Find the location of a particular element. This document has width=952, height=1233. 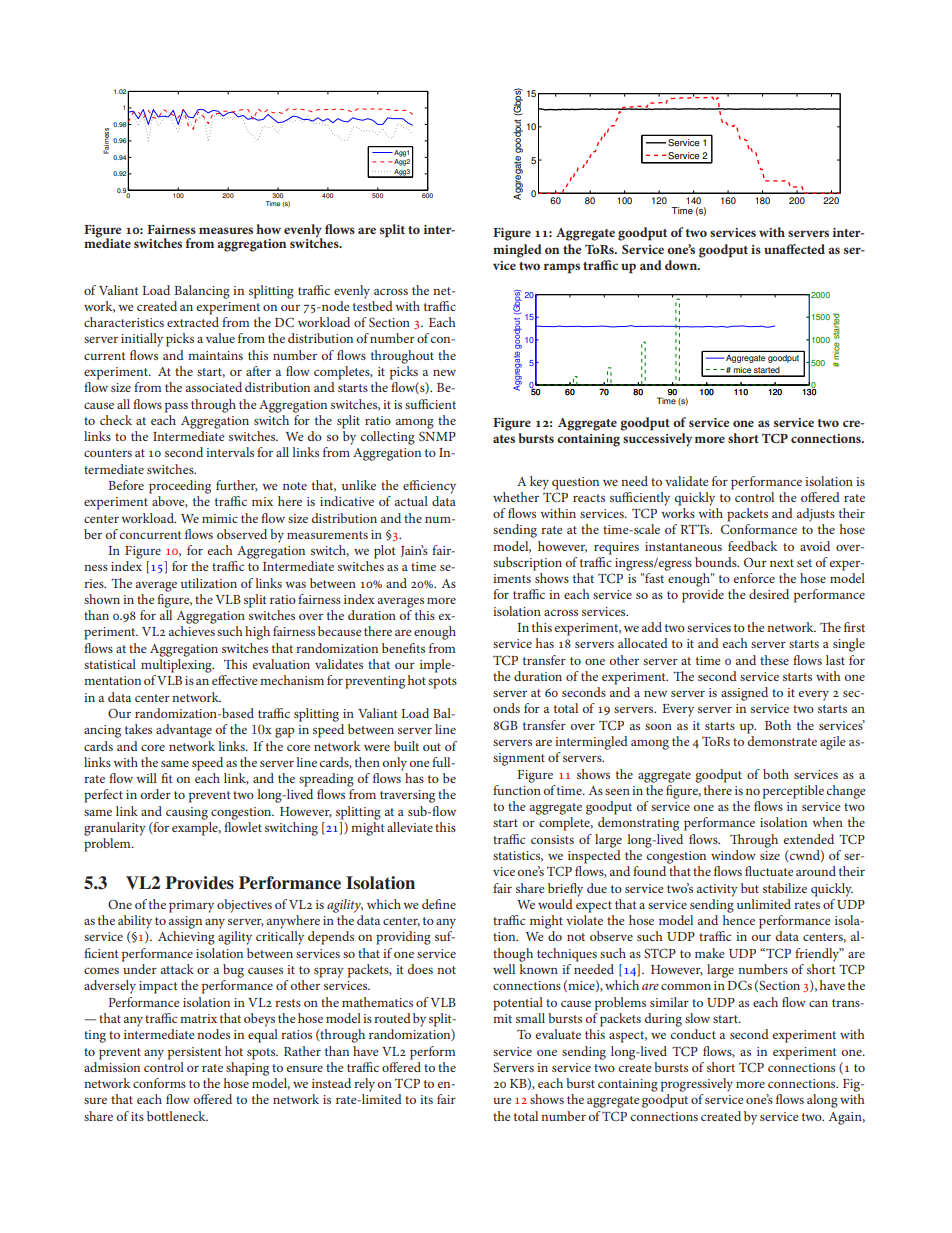

ramps is located at coordinates (562, 268).
